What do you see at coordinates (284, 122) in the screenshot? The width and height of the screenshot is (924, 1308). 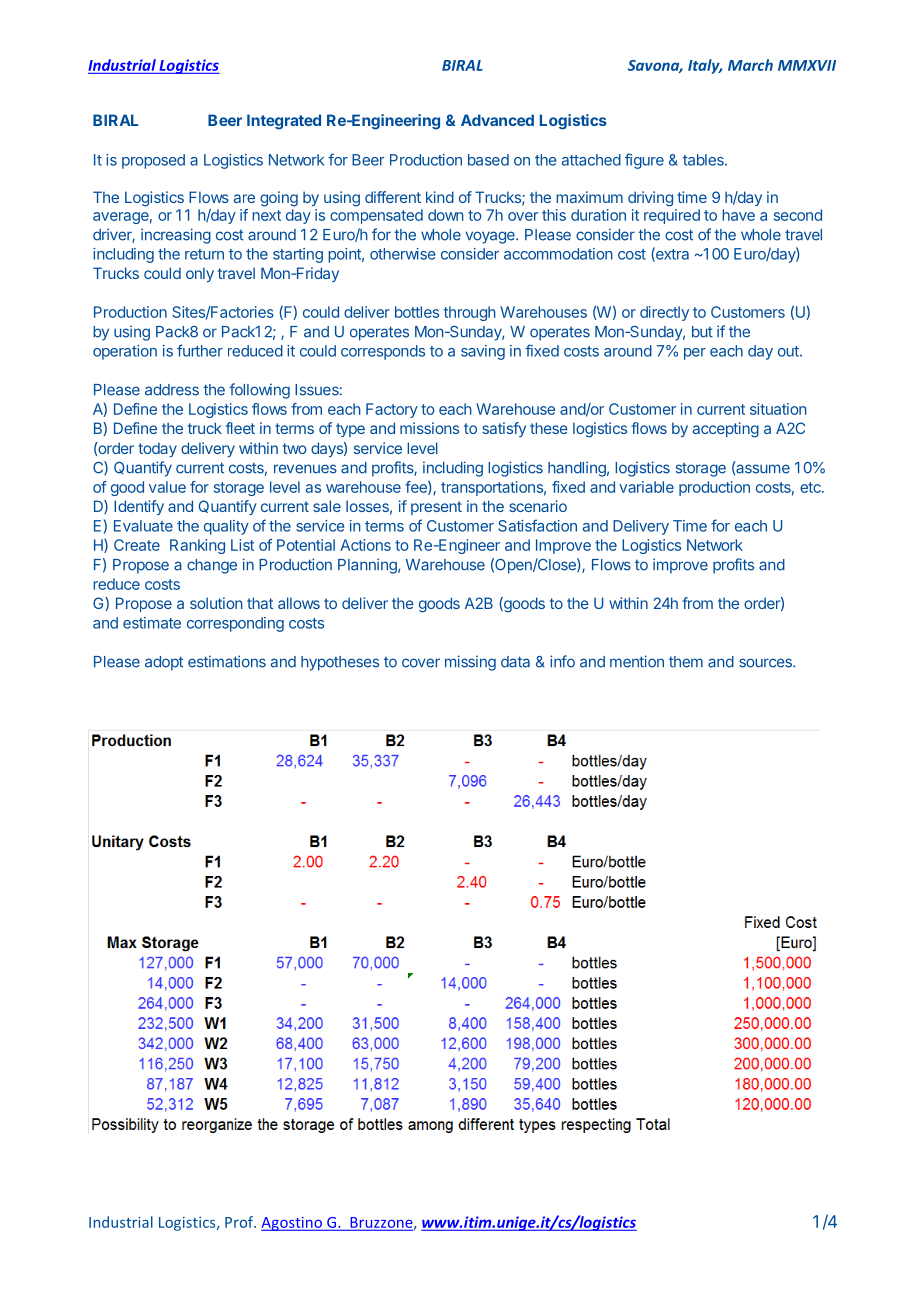 I see `Integrated` at bounding box center [284, 122].
